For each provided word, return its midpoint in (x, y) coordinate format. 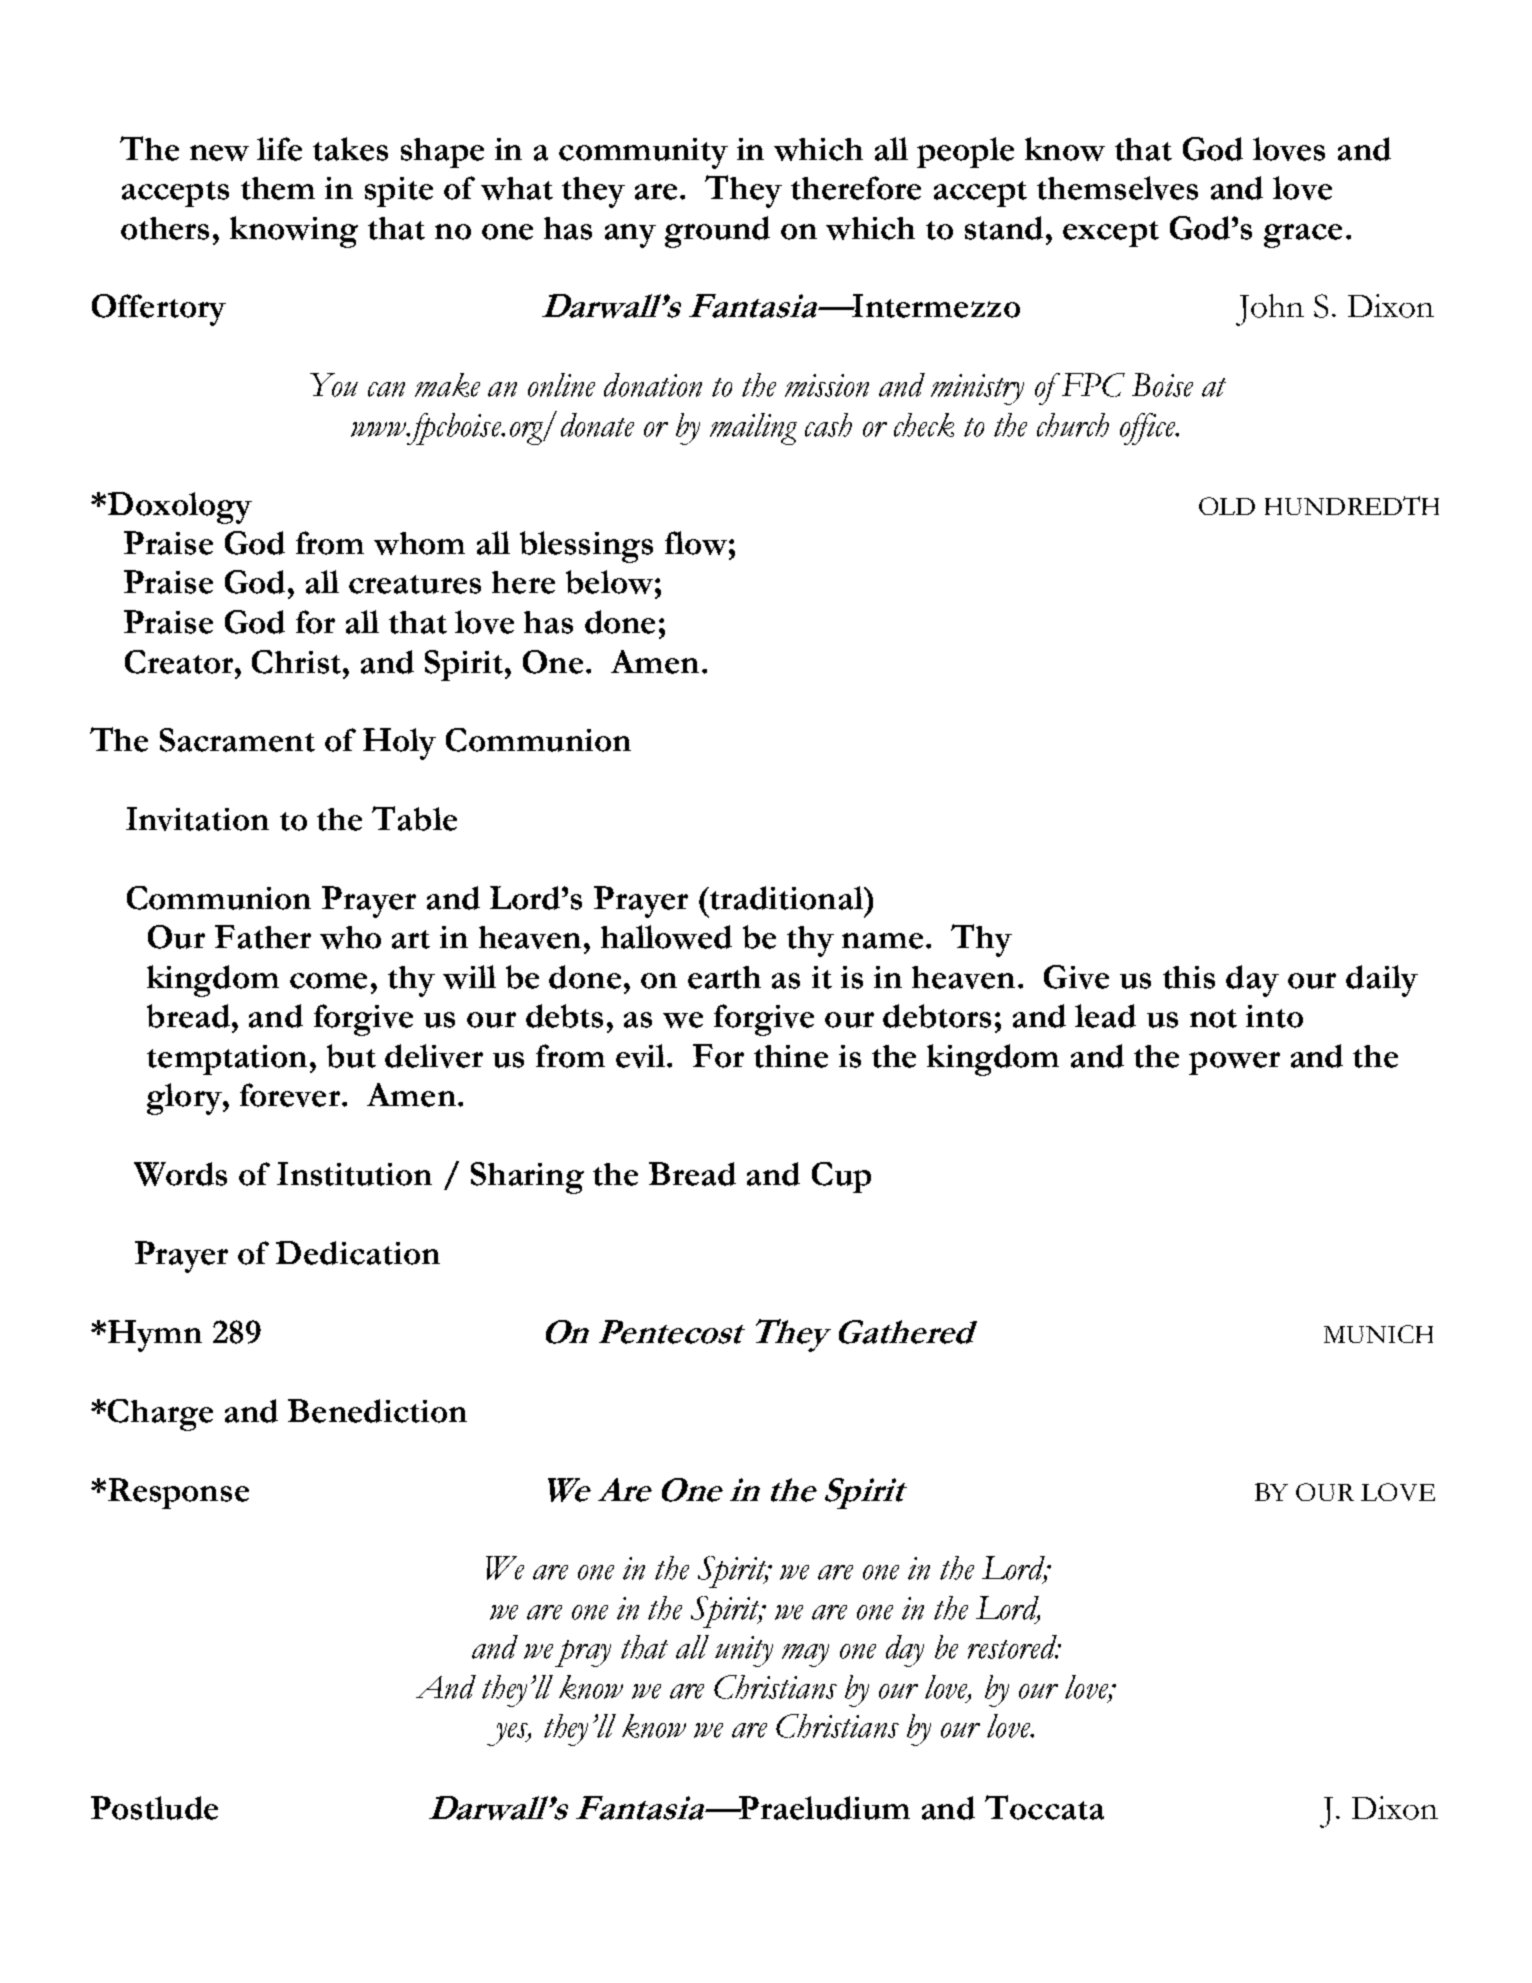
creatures (415, 584)
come (328, 981)
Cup (841, 1177)
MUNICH (1378, 1334)
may (805, 1655)
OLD (1227, 506)
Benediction (377, 1411)
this (1189, 977)
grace (1303, 236)
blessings (586, 547)
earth (724, 977)
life (279, 149)
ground (717, 232)
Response (178, 1493)
